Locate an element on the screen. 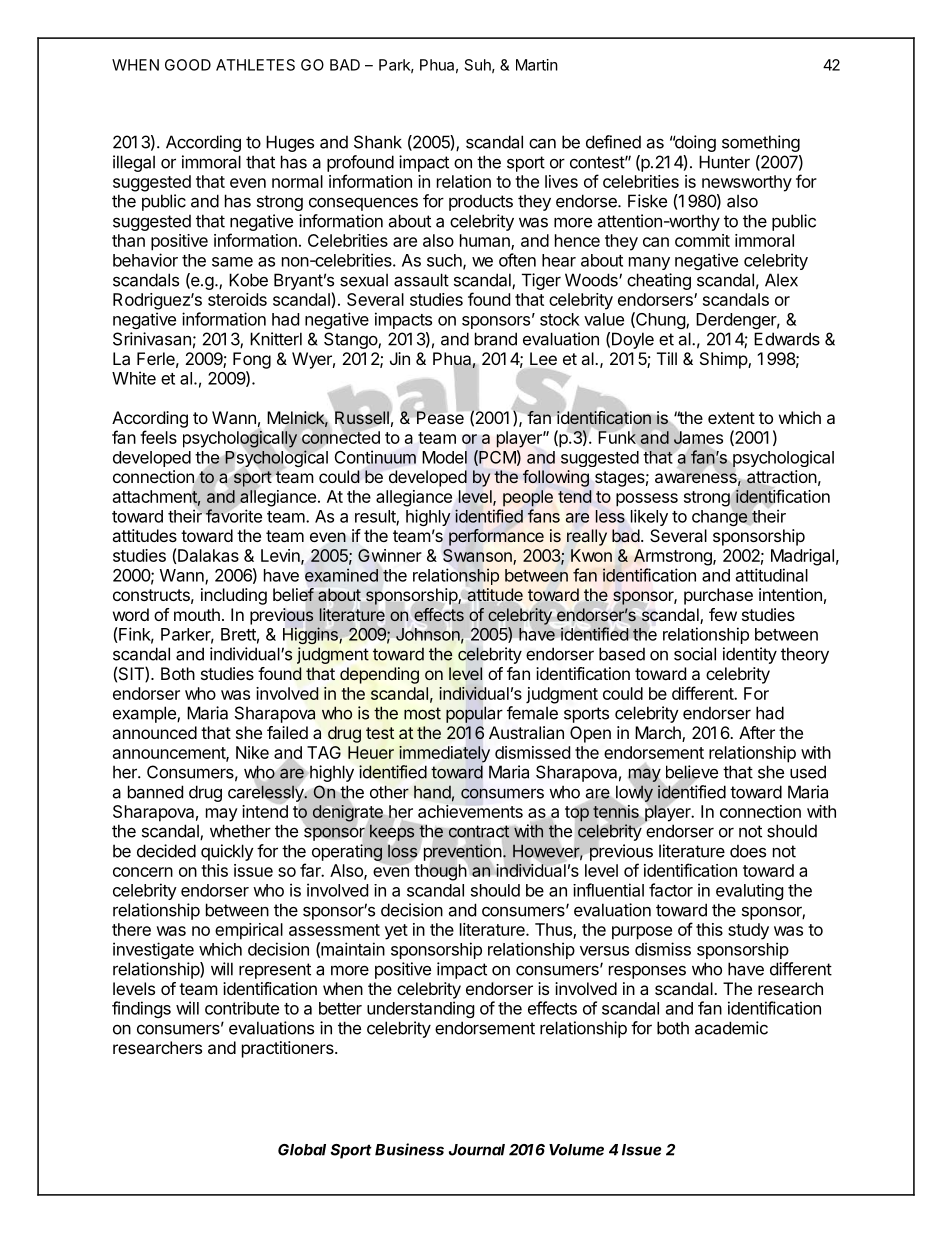  Global is located at coordinates (302, 1150).
